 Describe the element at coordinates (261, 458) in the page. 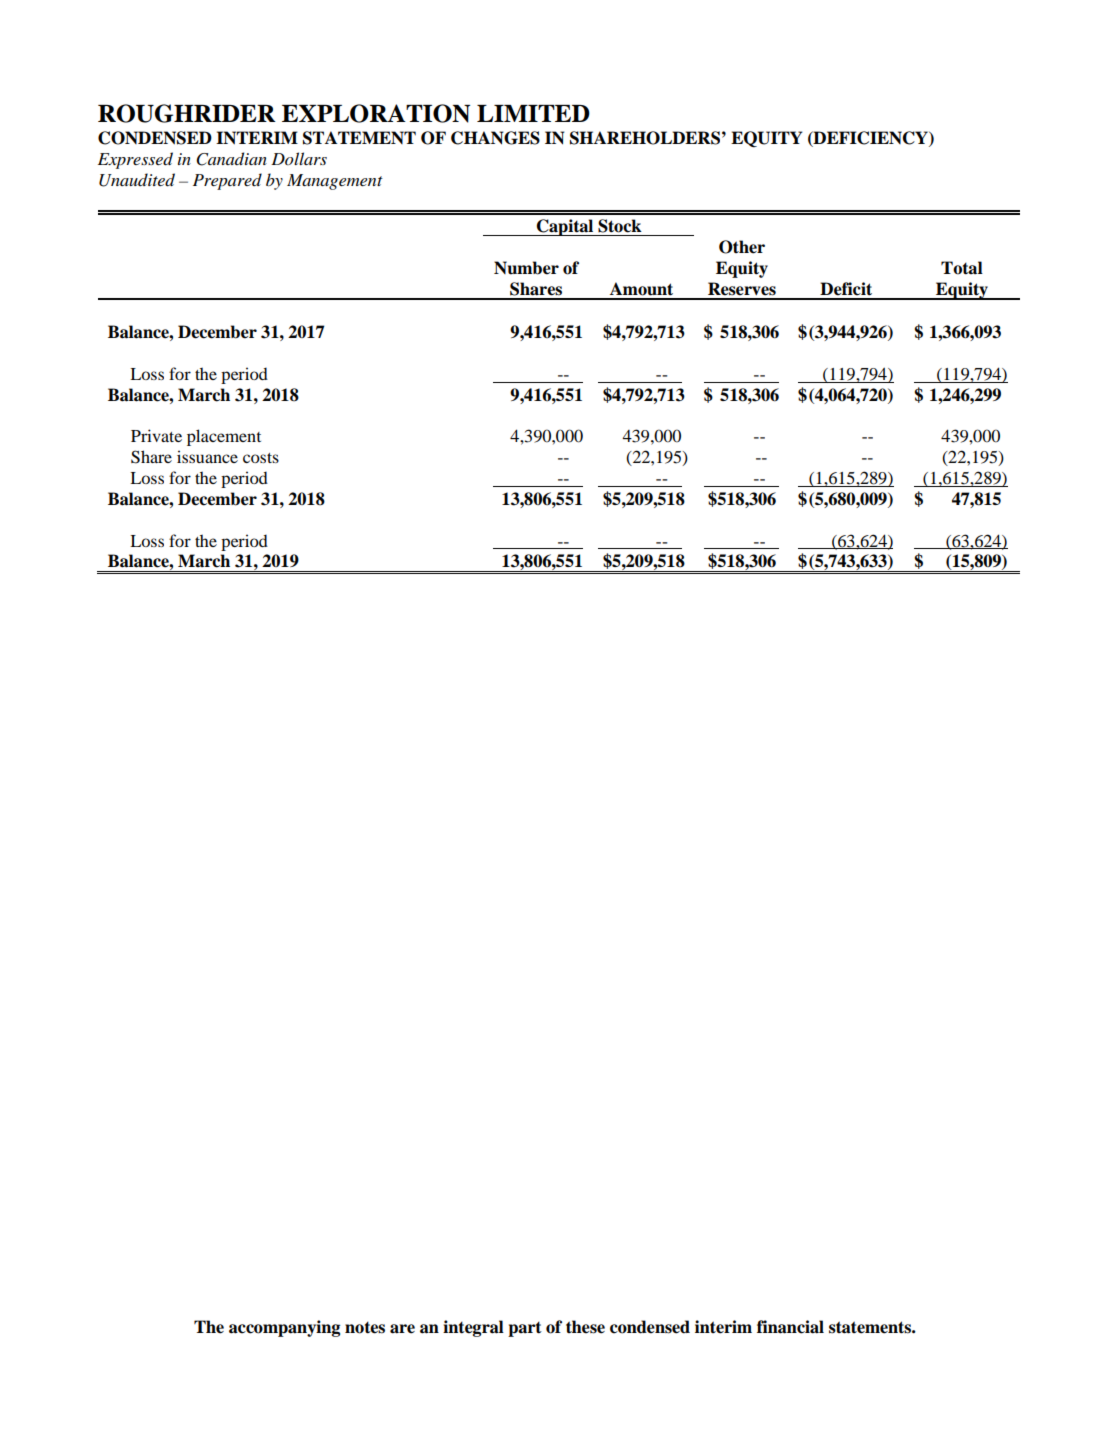

I see `costs` at that location.
